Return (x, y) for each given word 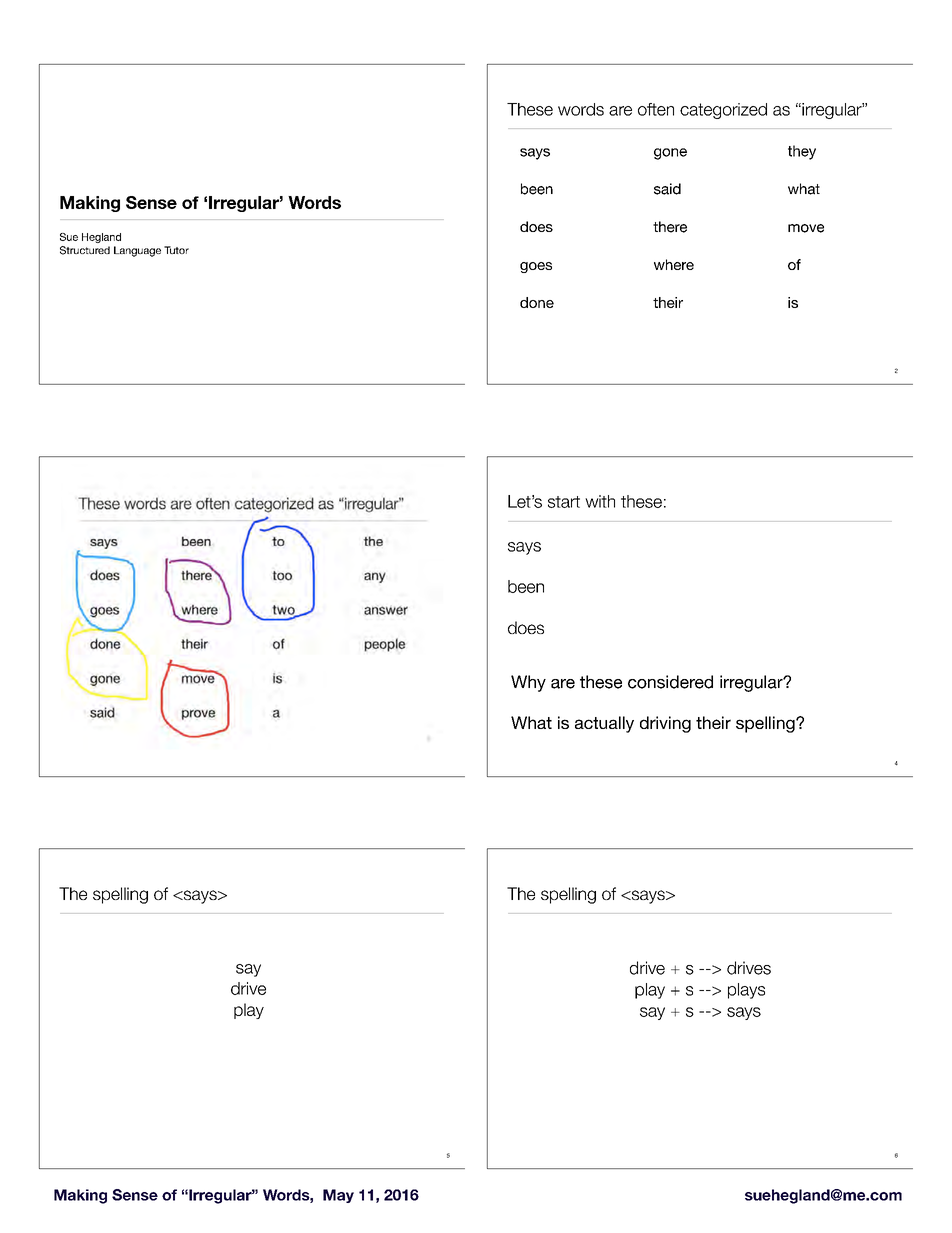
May (338, 1196)
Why (528, 683)
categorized (723, 111)
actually (604, 724)
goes (536, 267)
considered (670, 682)
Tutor (176, 250)
